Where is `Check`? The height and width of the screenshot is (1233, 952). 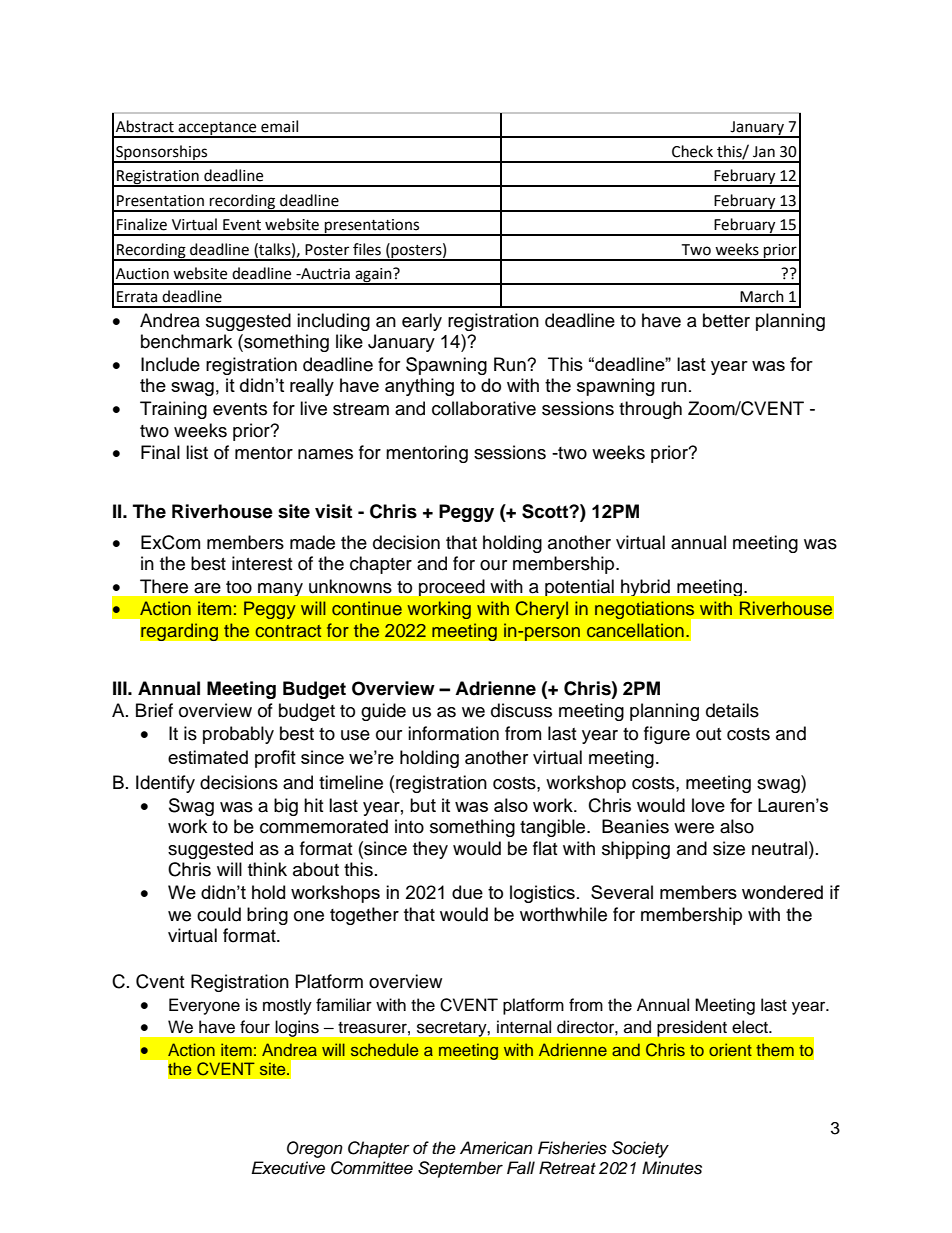
Check is located at coordinates (692, 151).
